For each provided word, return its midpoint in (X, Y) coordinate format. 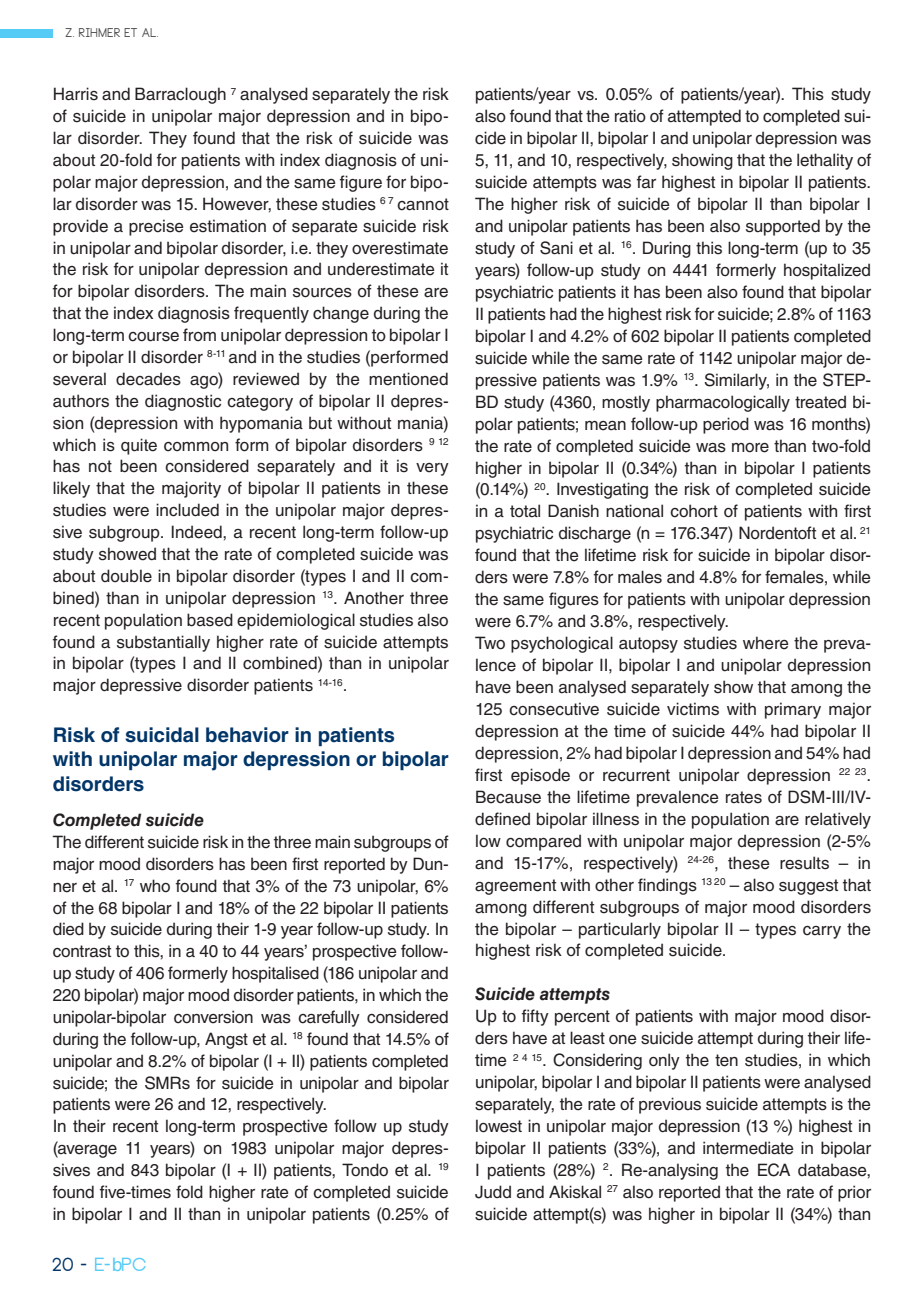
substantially (163, 643)
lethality (825, 161)
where (766, 643)
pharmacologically (723, 403)
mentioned (408, 379)
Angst (226, 1040)
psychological (562, 644)
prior (854, 1193)
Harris (76, 94)
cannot (423, 204)
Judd (493, 1192)
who (155, 886)
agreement (515, 887)
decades (148, 379)
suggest (808, 887)
